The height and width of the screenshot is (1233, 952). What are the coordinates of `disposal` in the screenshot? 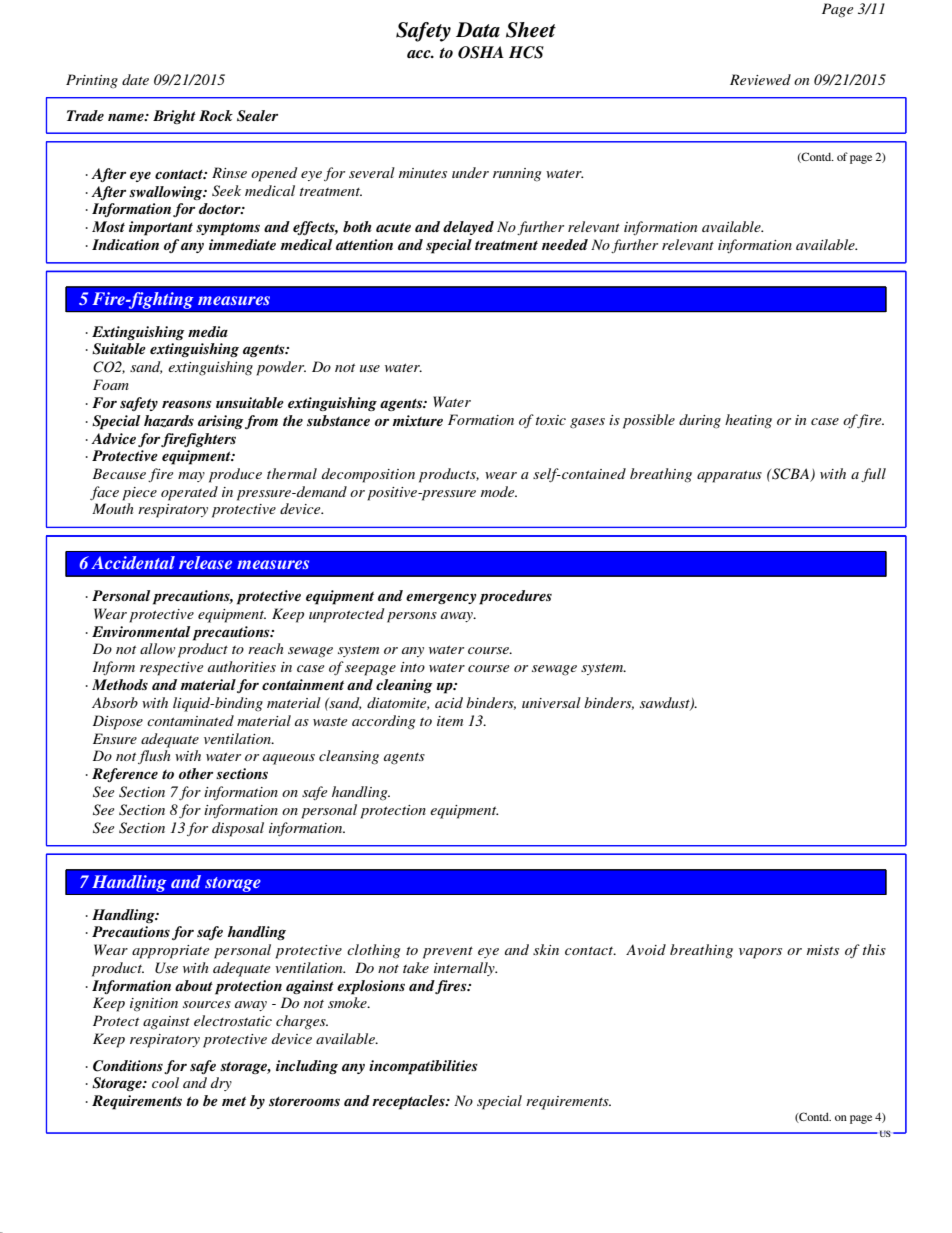 It's located at (238, 829).
